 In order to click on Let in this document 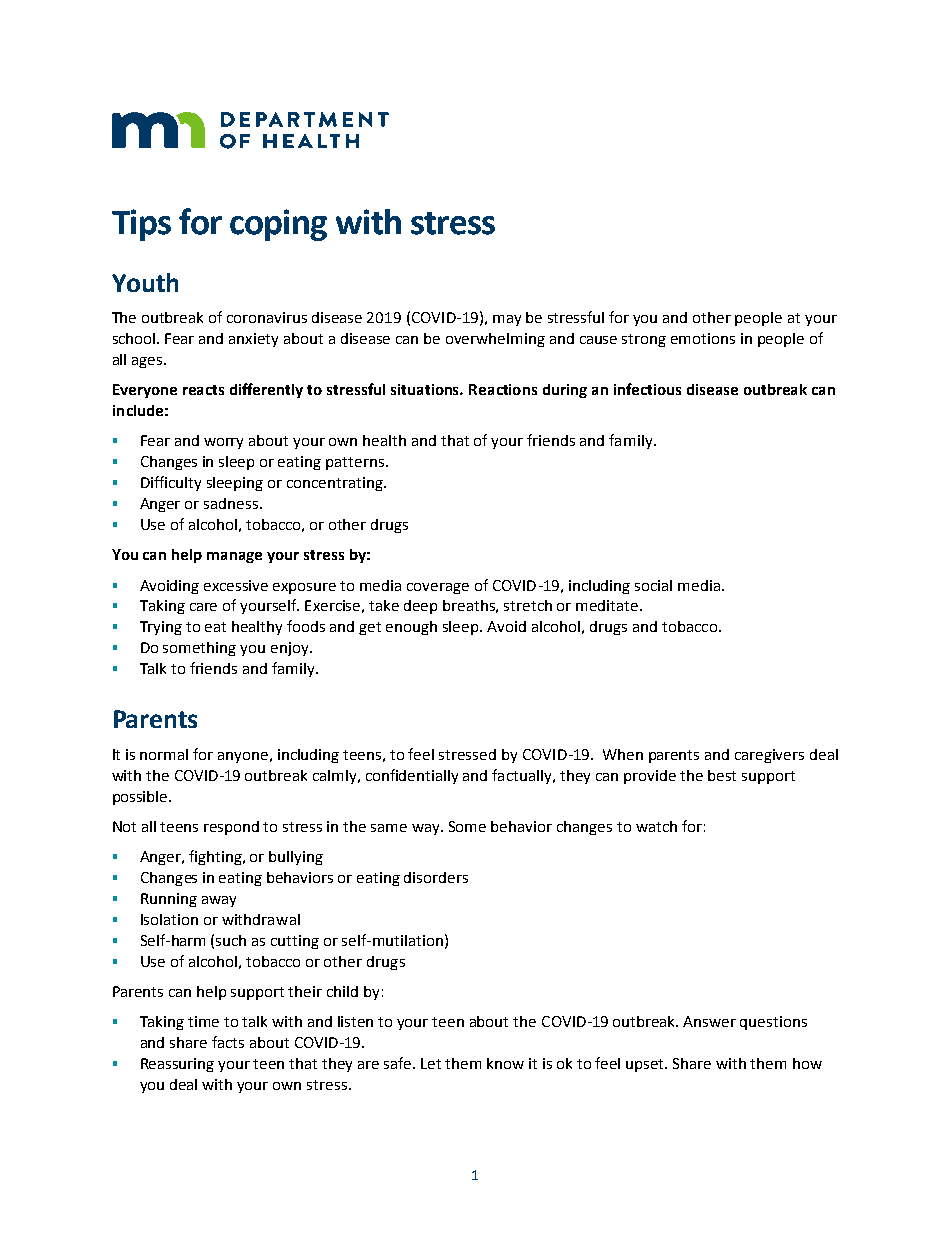, I will do `click(431, 1063)`.
